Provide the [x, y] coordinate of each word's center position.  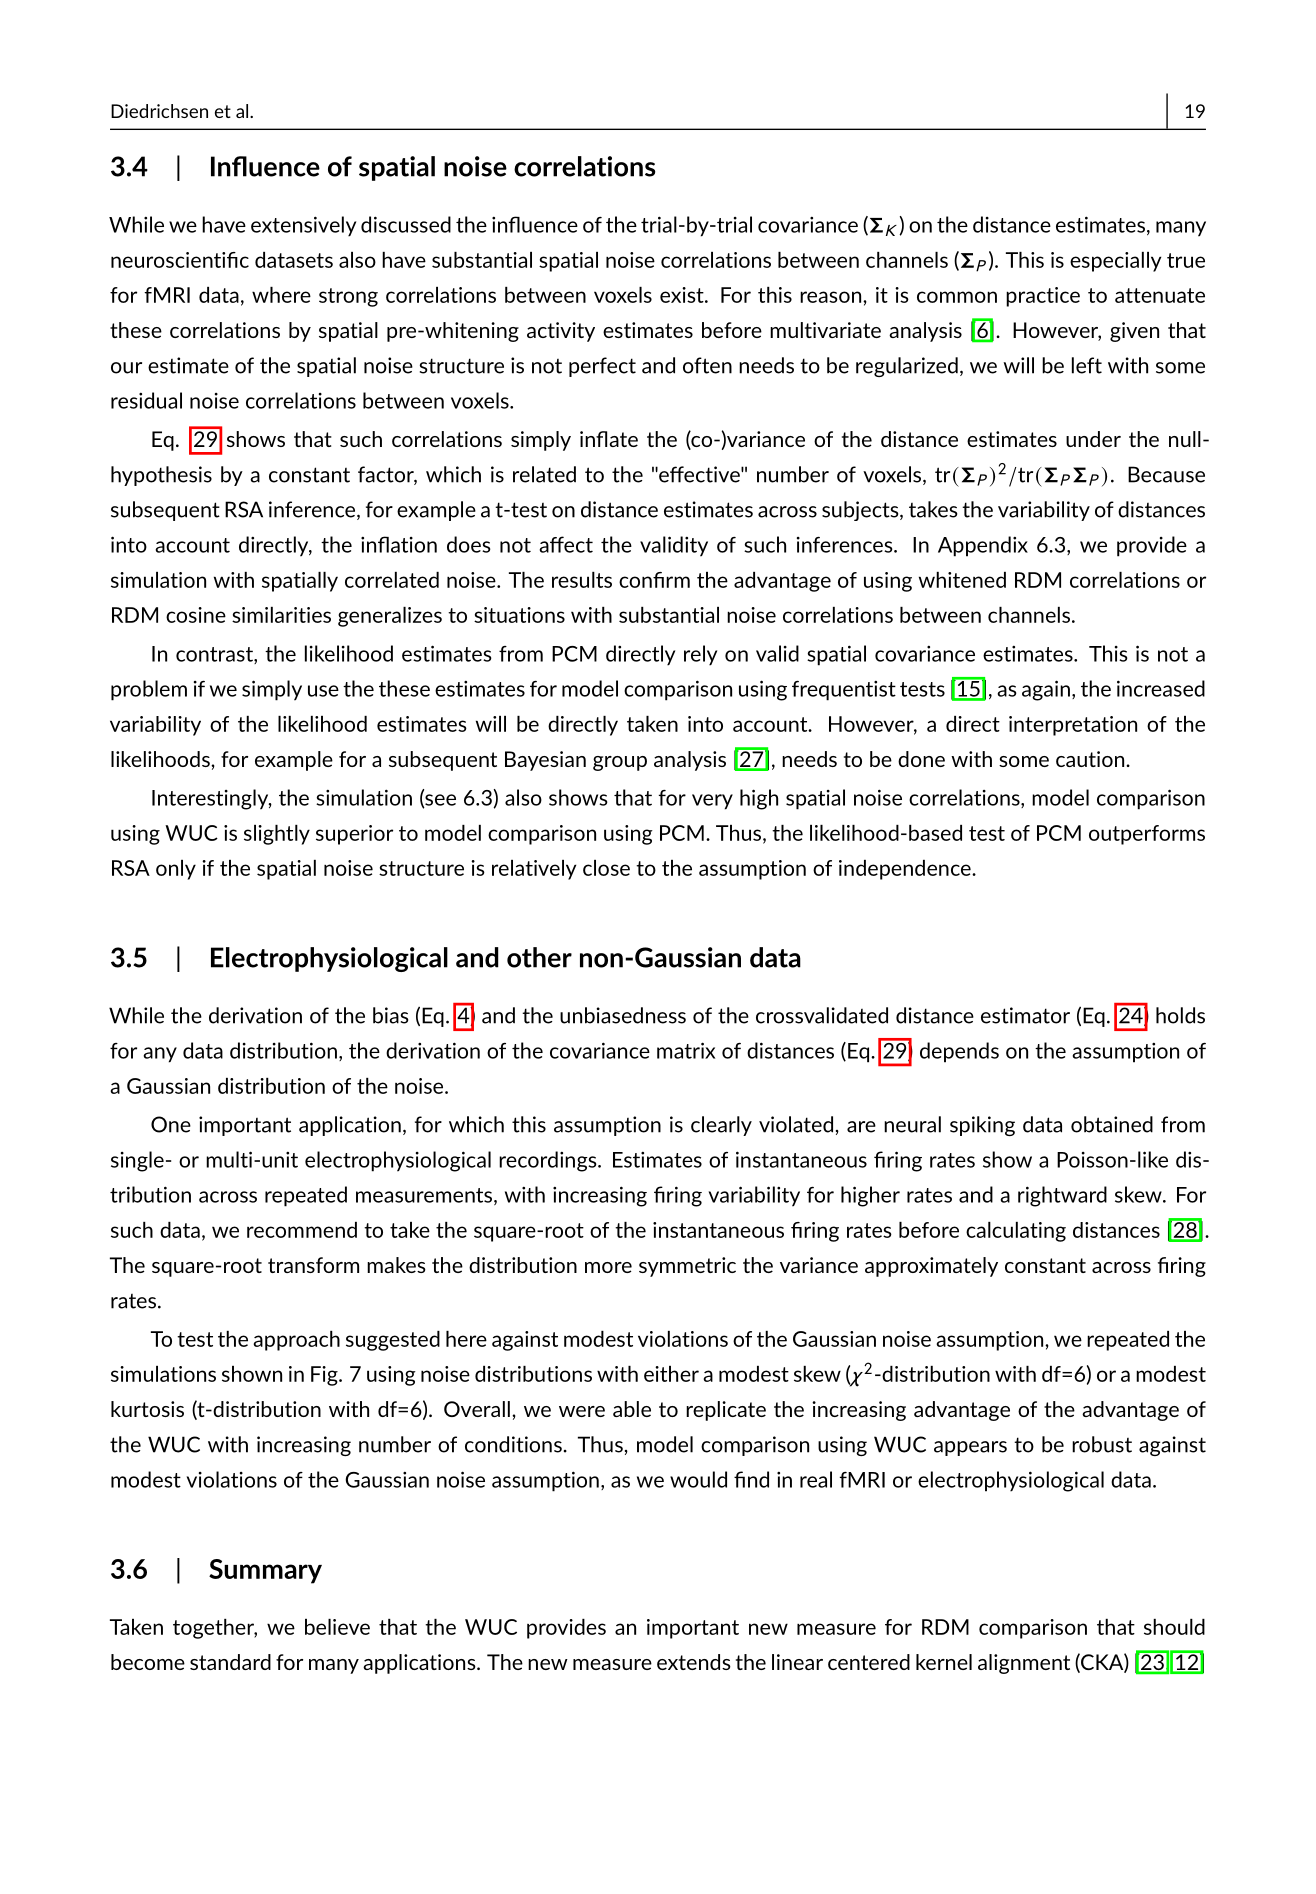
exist [683, 295]
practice [1043, 297]
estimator [1025, 1015]
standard [230, 1662]
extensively [303, 226]
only [176, 870]
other [539, 957]
